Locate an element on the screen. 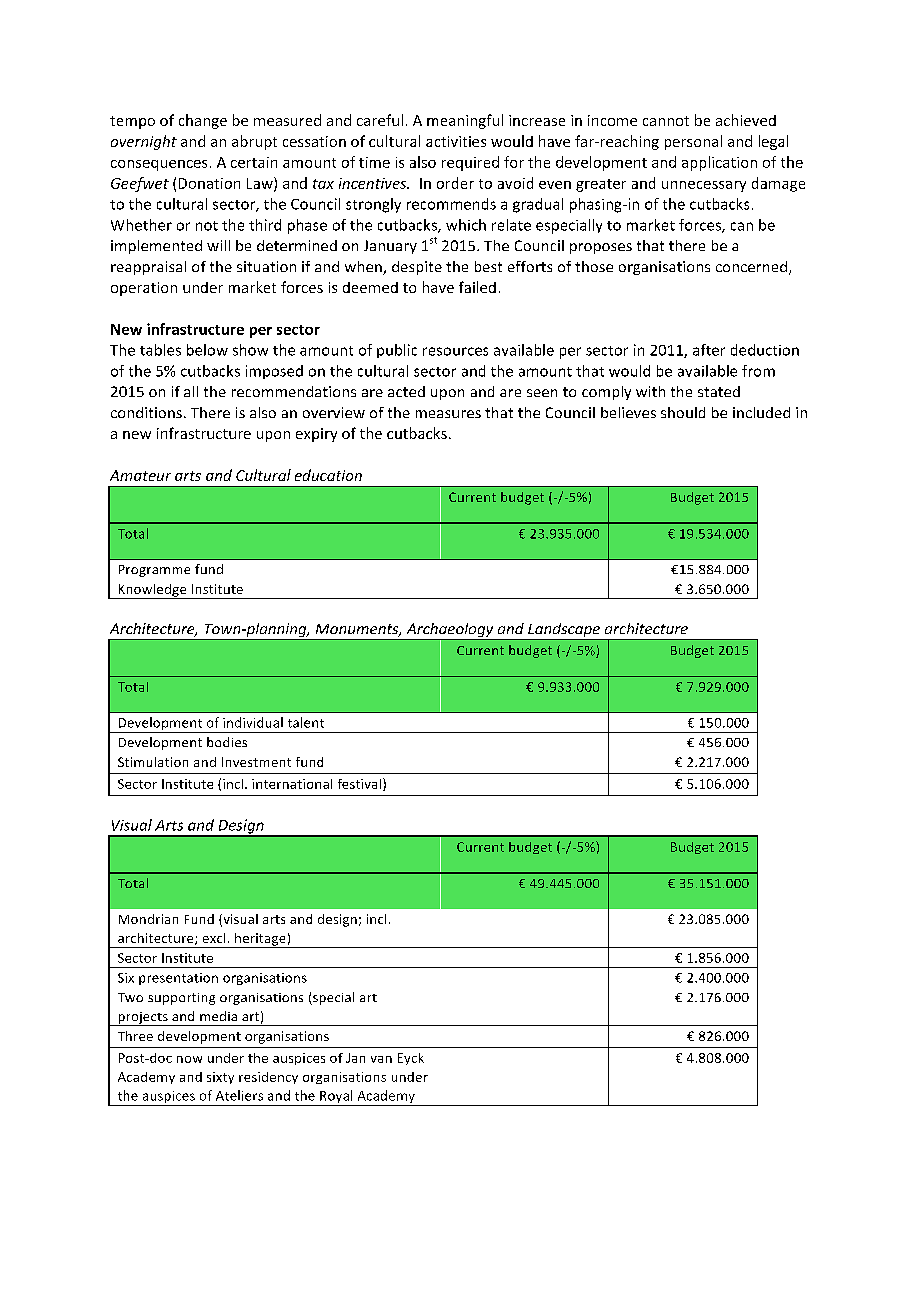 The image size is (924, 1308). sixty is located at coordinates (220, 1078).
